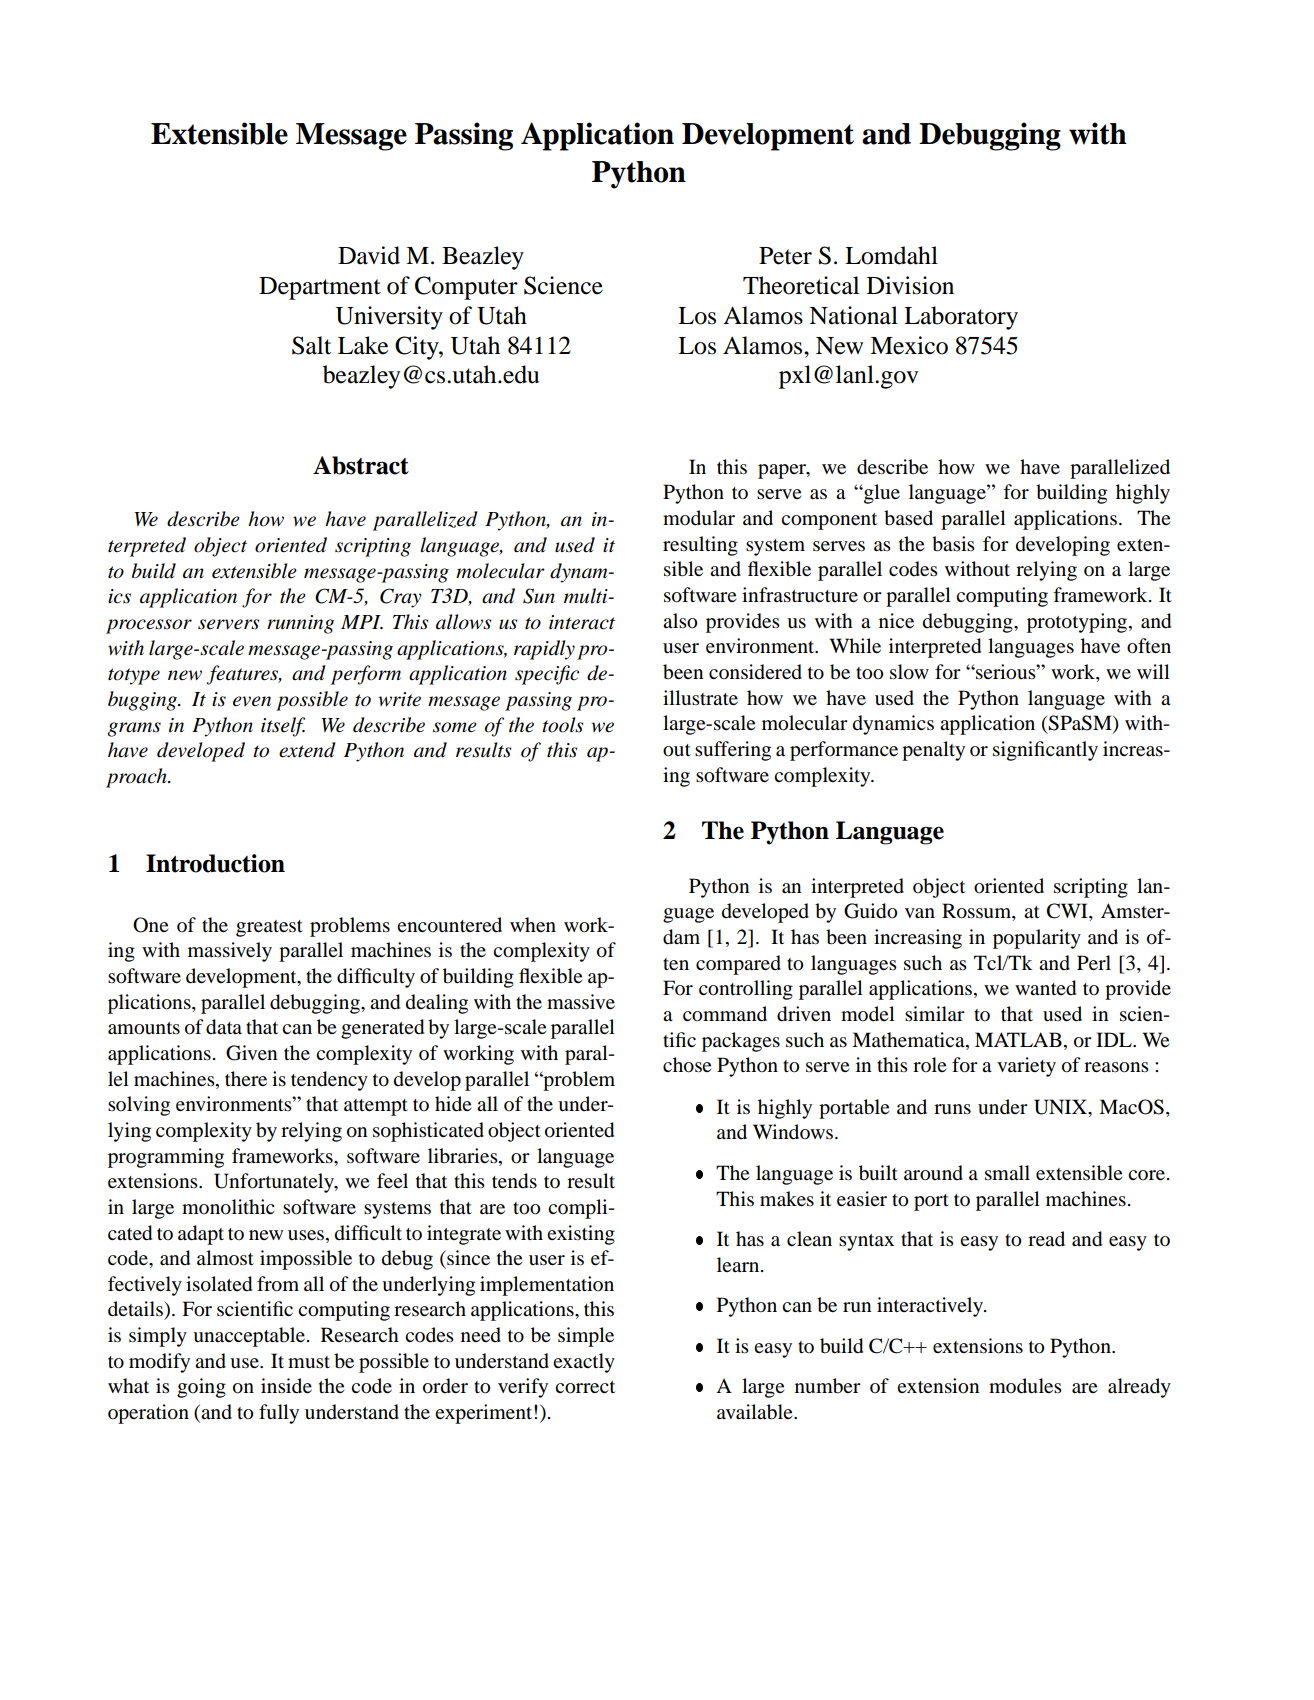  I want to click on significantly, so click(1045, 751).
